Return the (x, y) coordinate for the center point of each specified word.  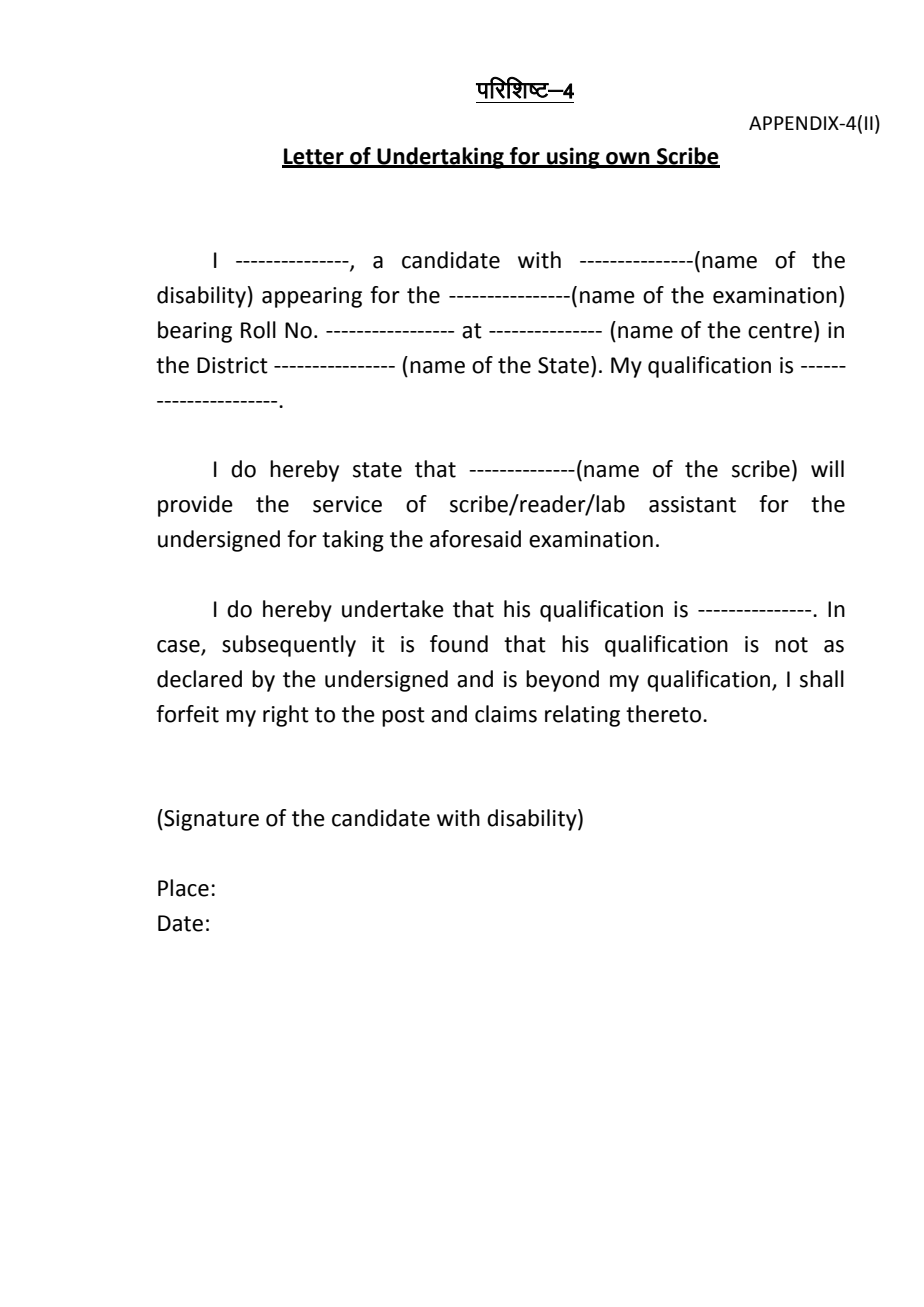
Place (183, 888)
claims (506, 714)
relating (582, 716)
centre (780, 331)
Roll (258, 330)
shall (822, 679)
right (286, 716)
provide (195, 506)
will (827, 468)
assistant (692, 504)
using (573, 158)
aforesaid (475, 539)
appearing (312, 297)
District (232, 365)
